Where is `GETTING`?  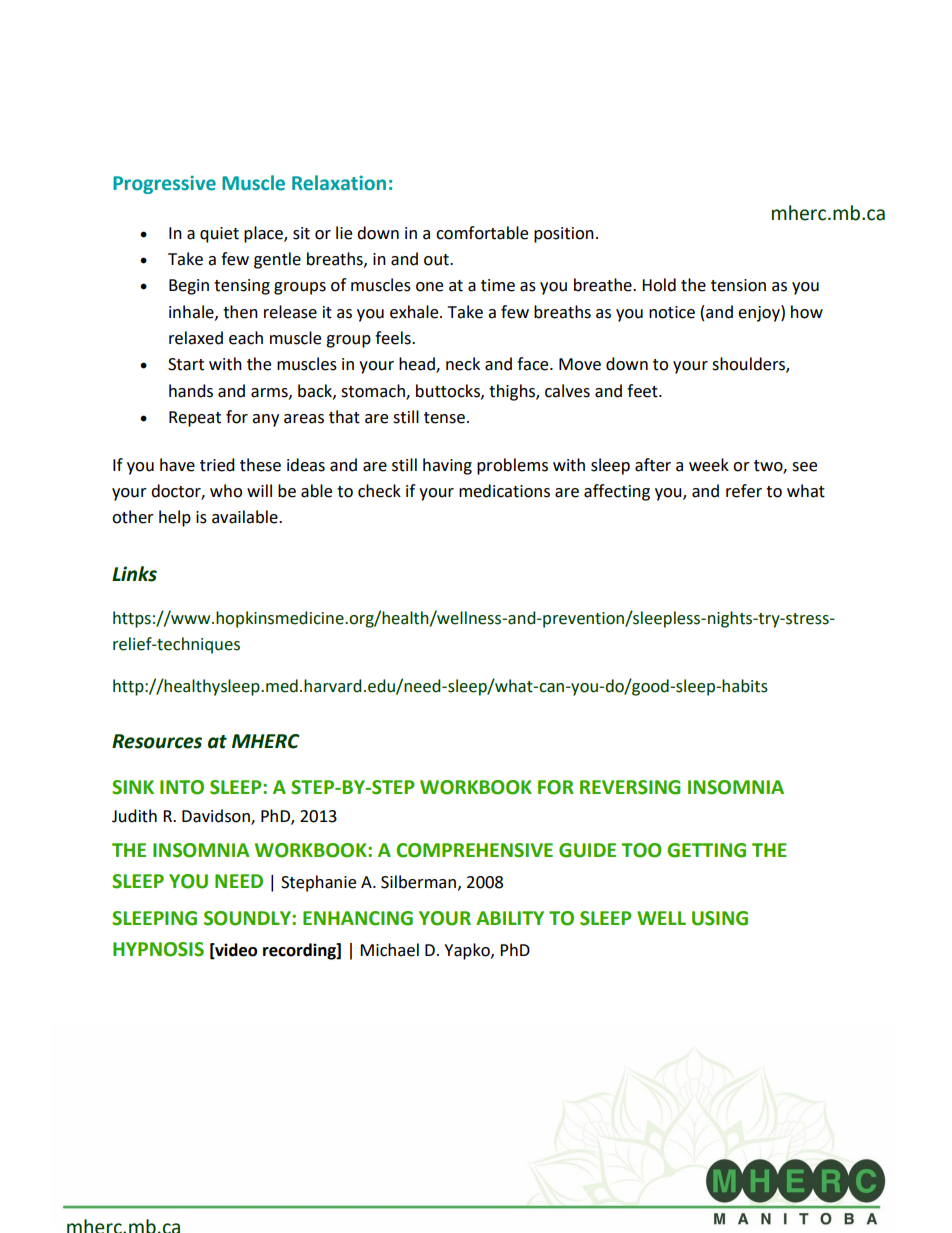 GETTING is located at coordinates (706, 850).
